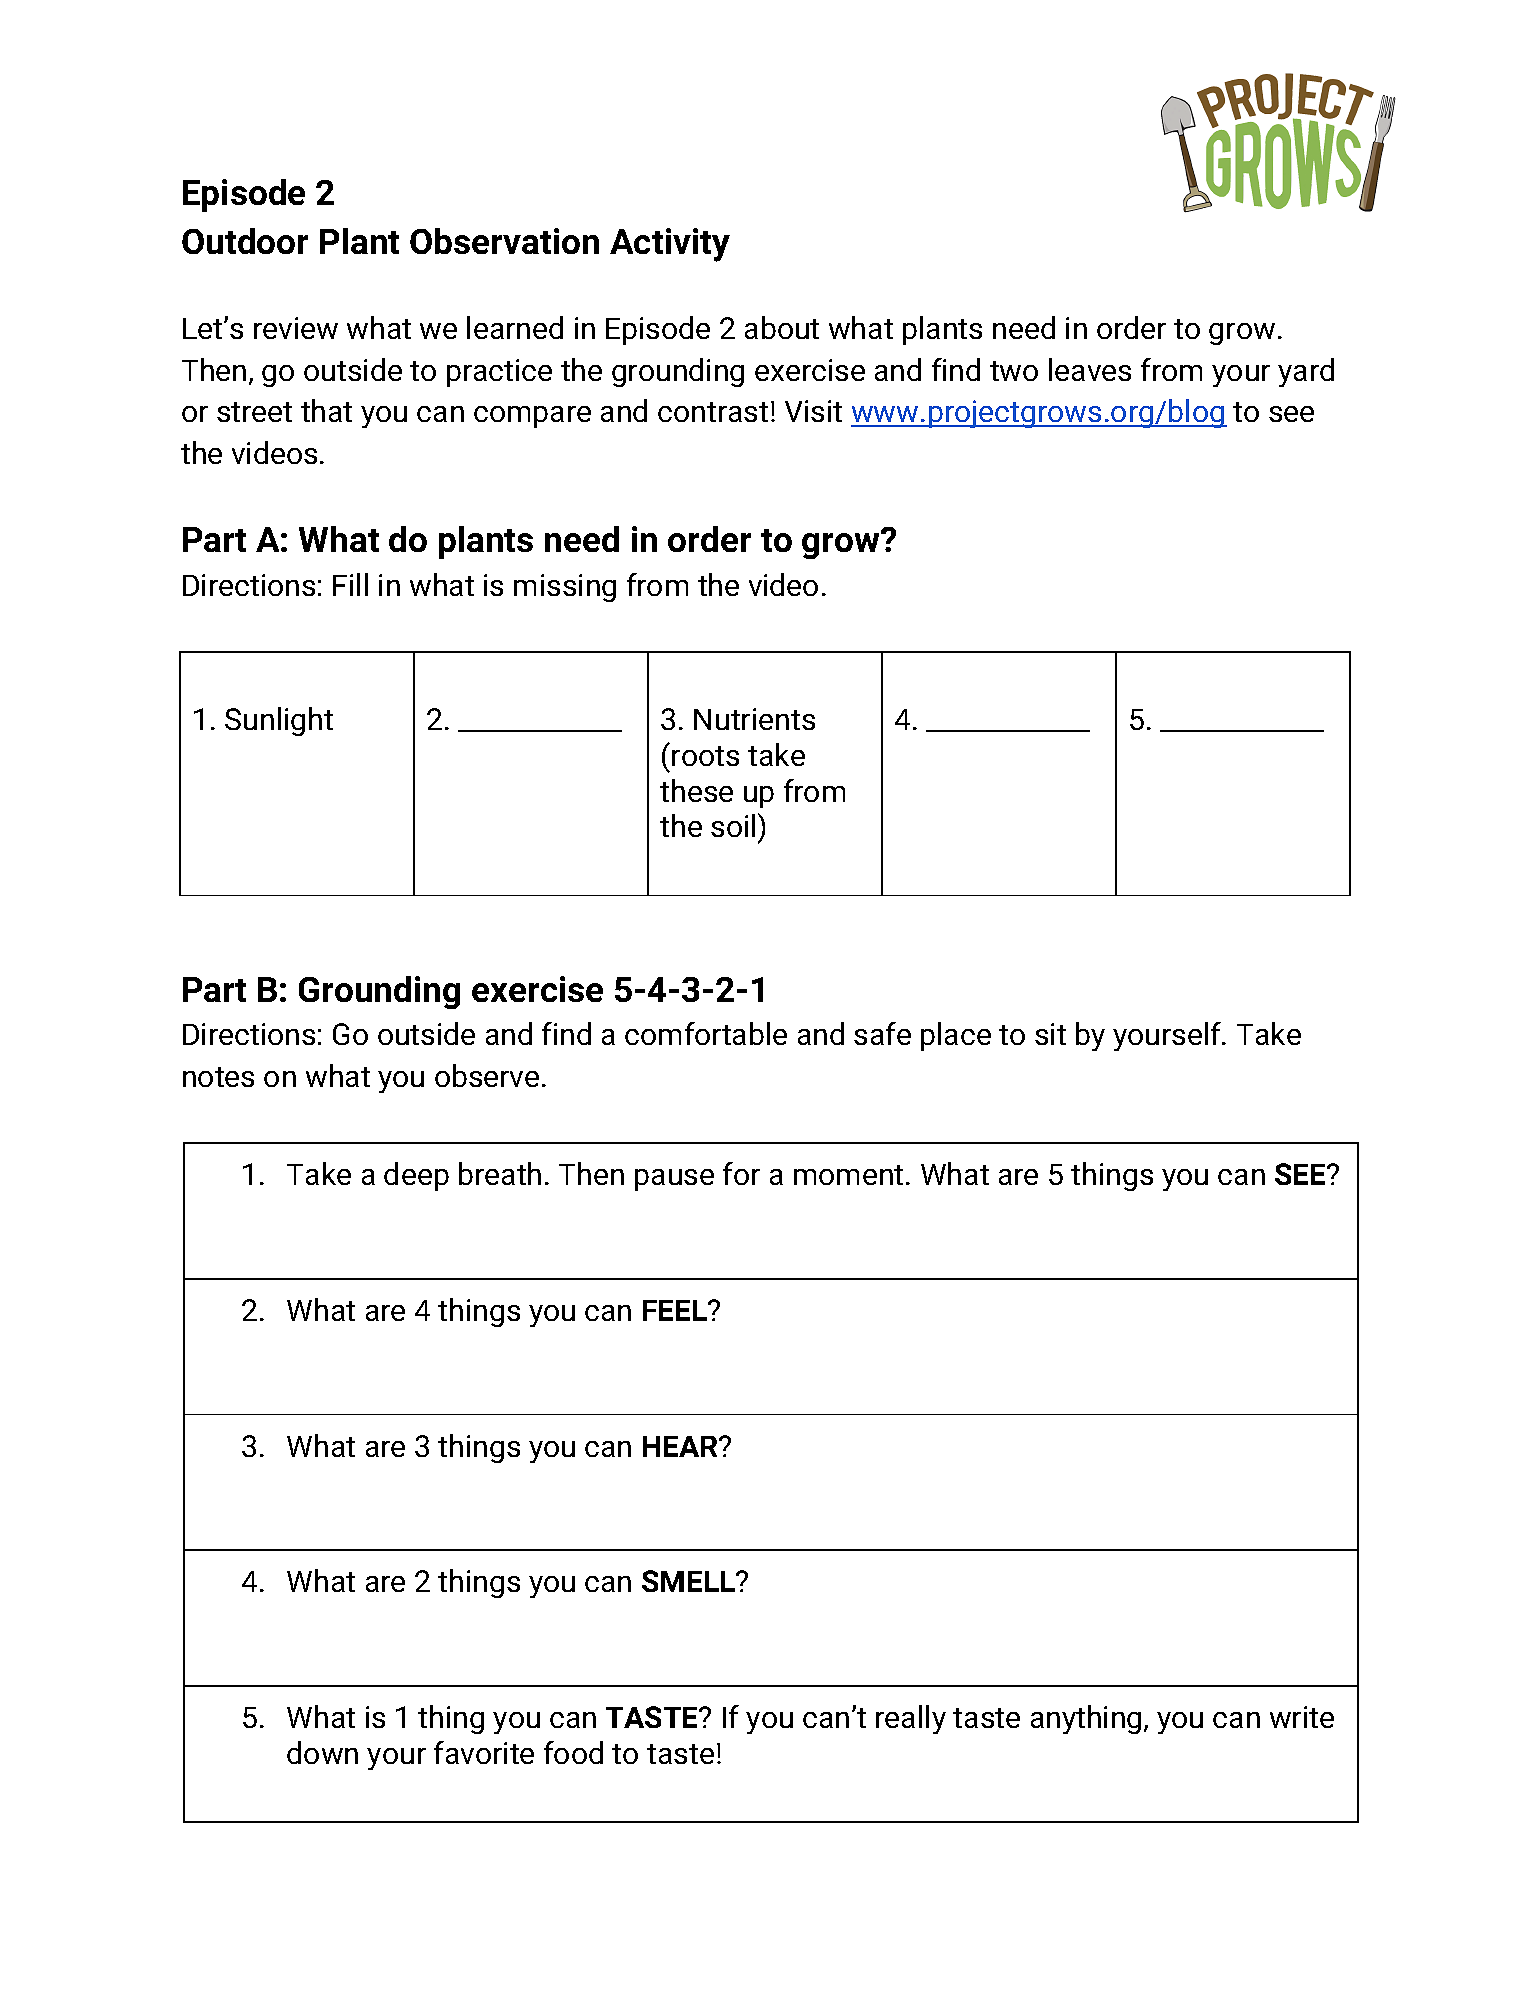 This image has width=1540, height=1993. I want to click on moment, so click(848, 1175).
